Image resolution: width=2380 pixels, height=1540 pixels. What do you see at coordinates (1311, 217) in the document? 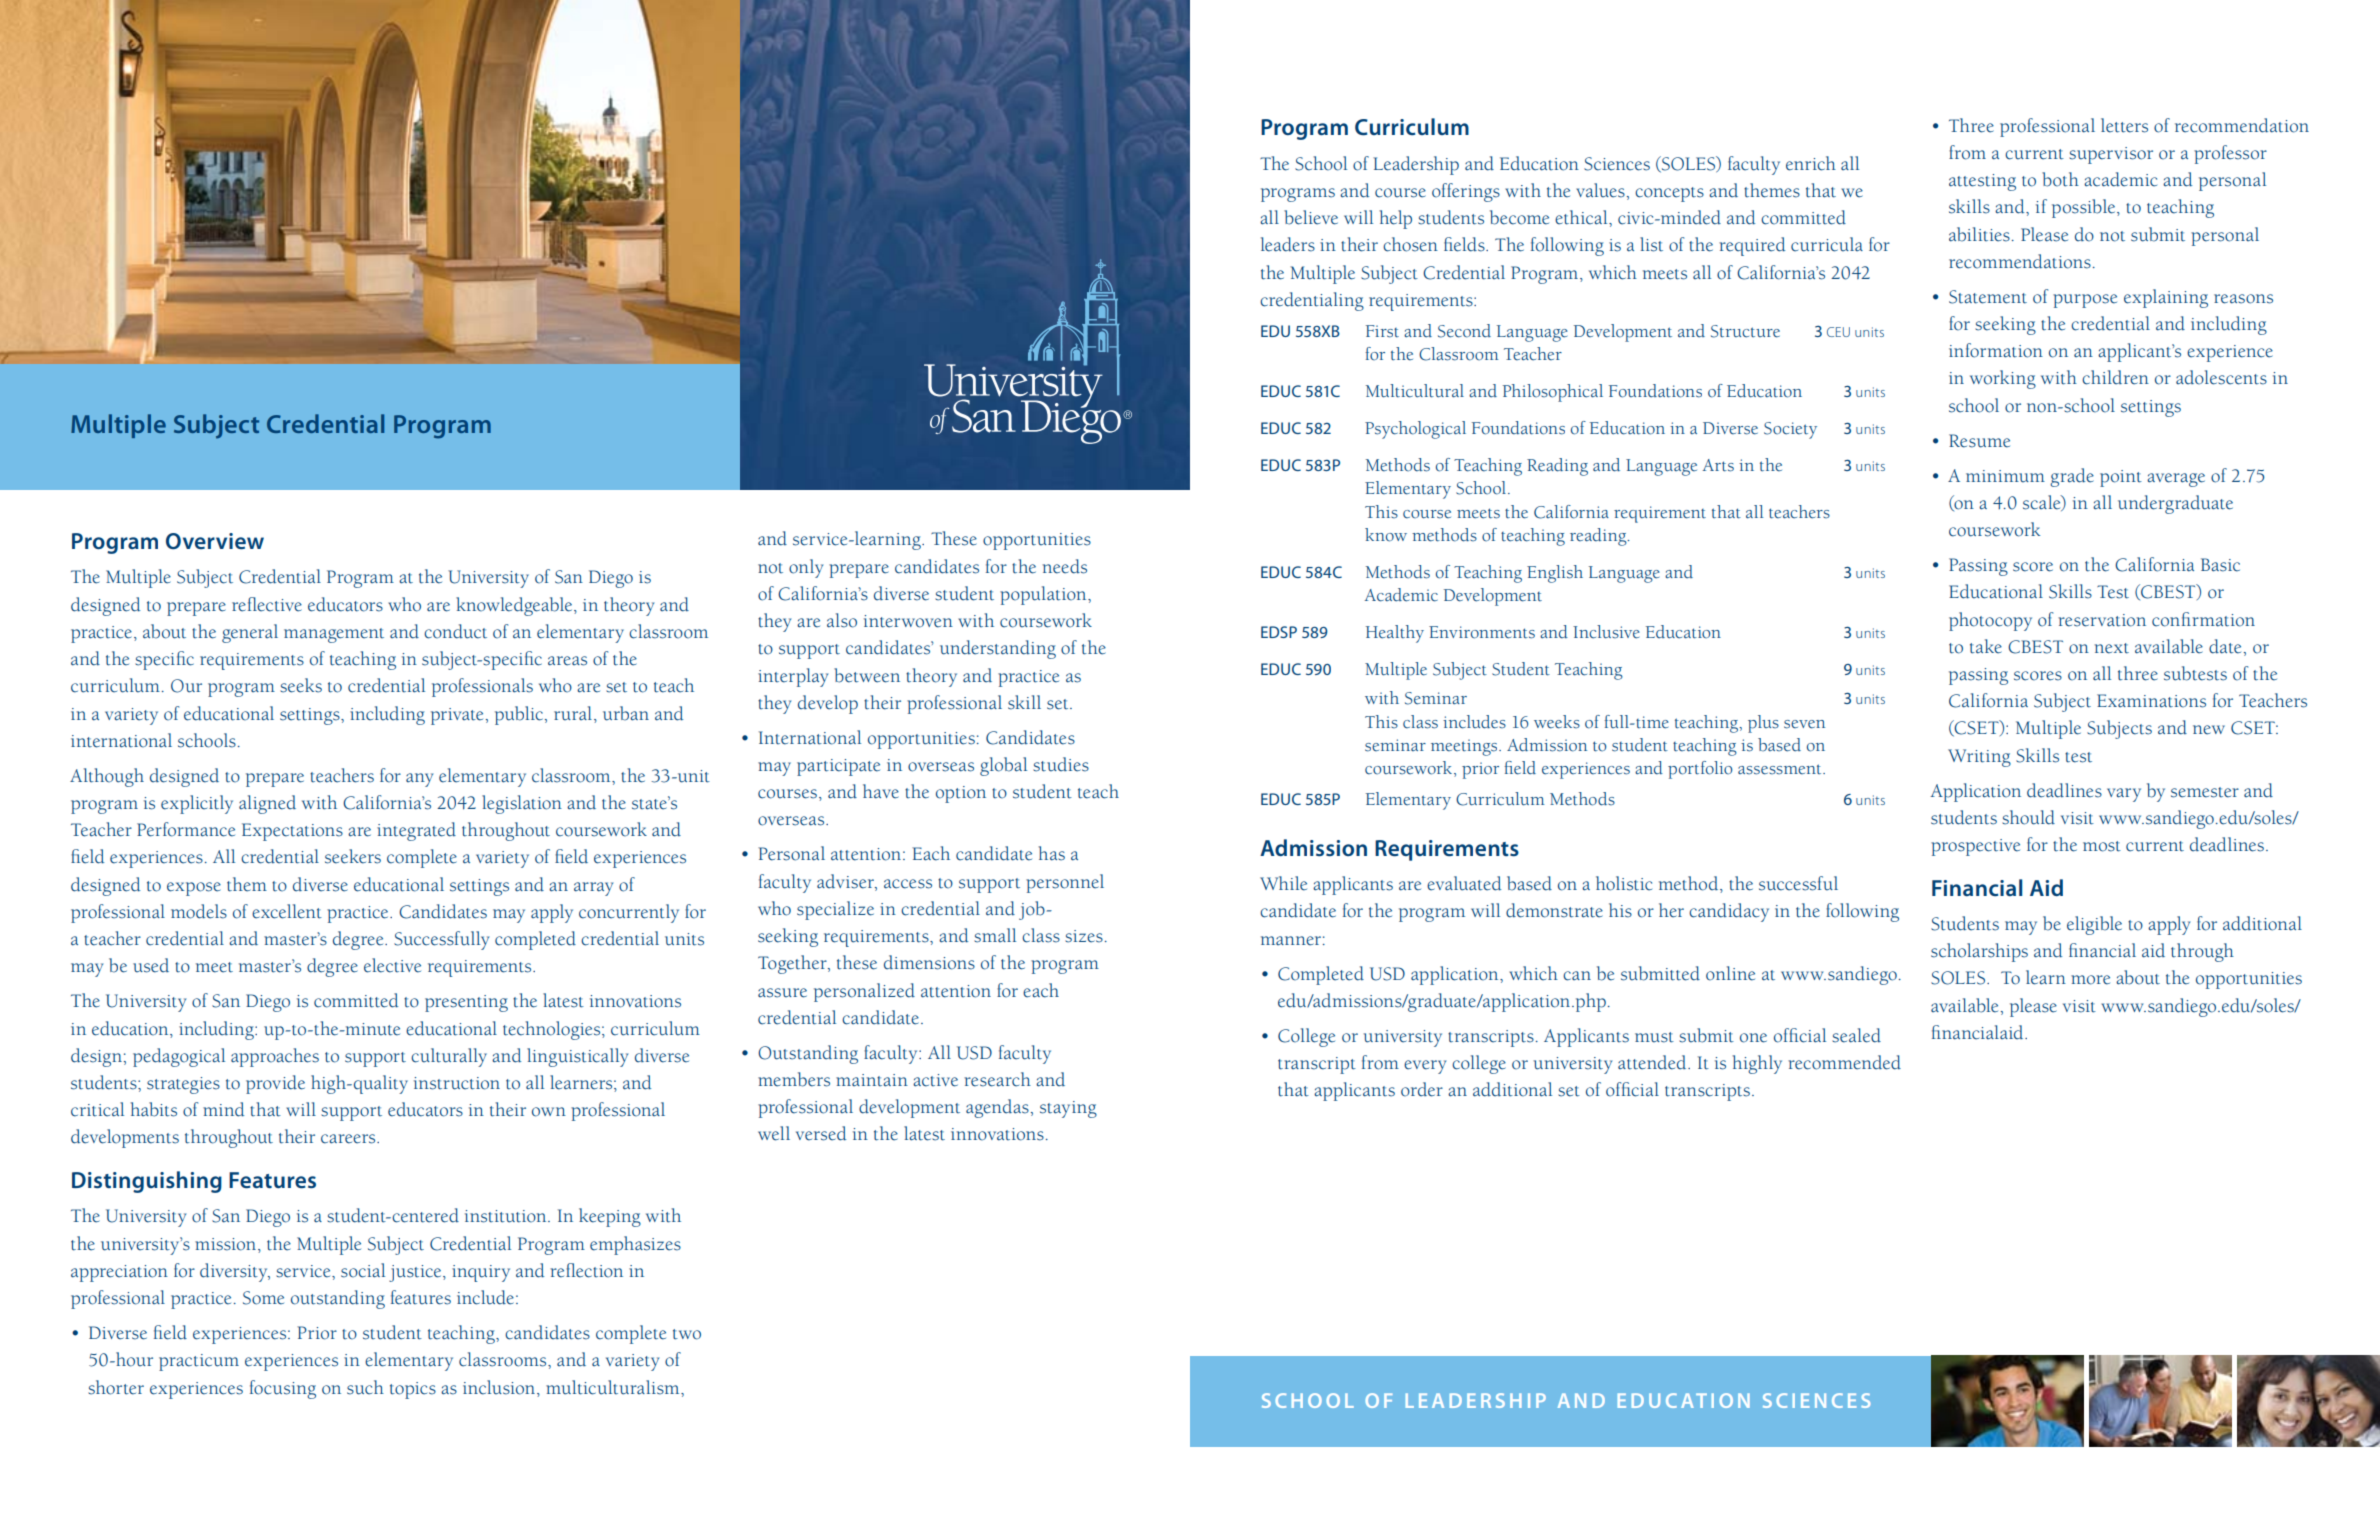
I see `believe` at bounding box center [1311, 217].
